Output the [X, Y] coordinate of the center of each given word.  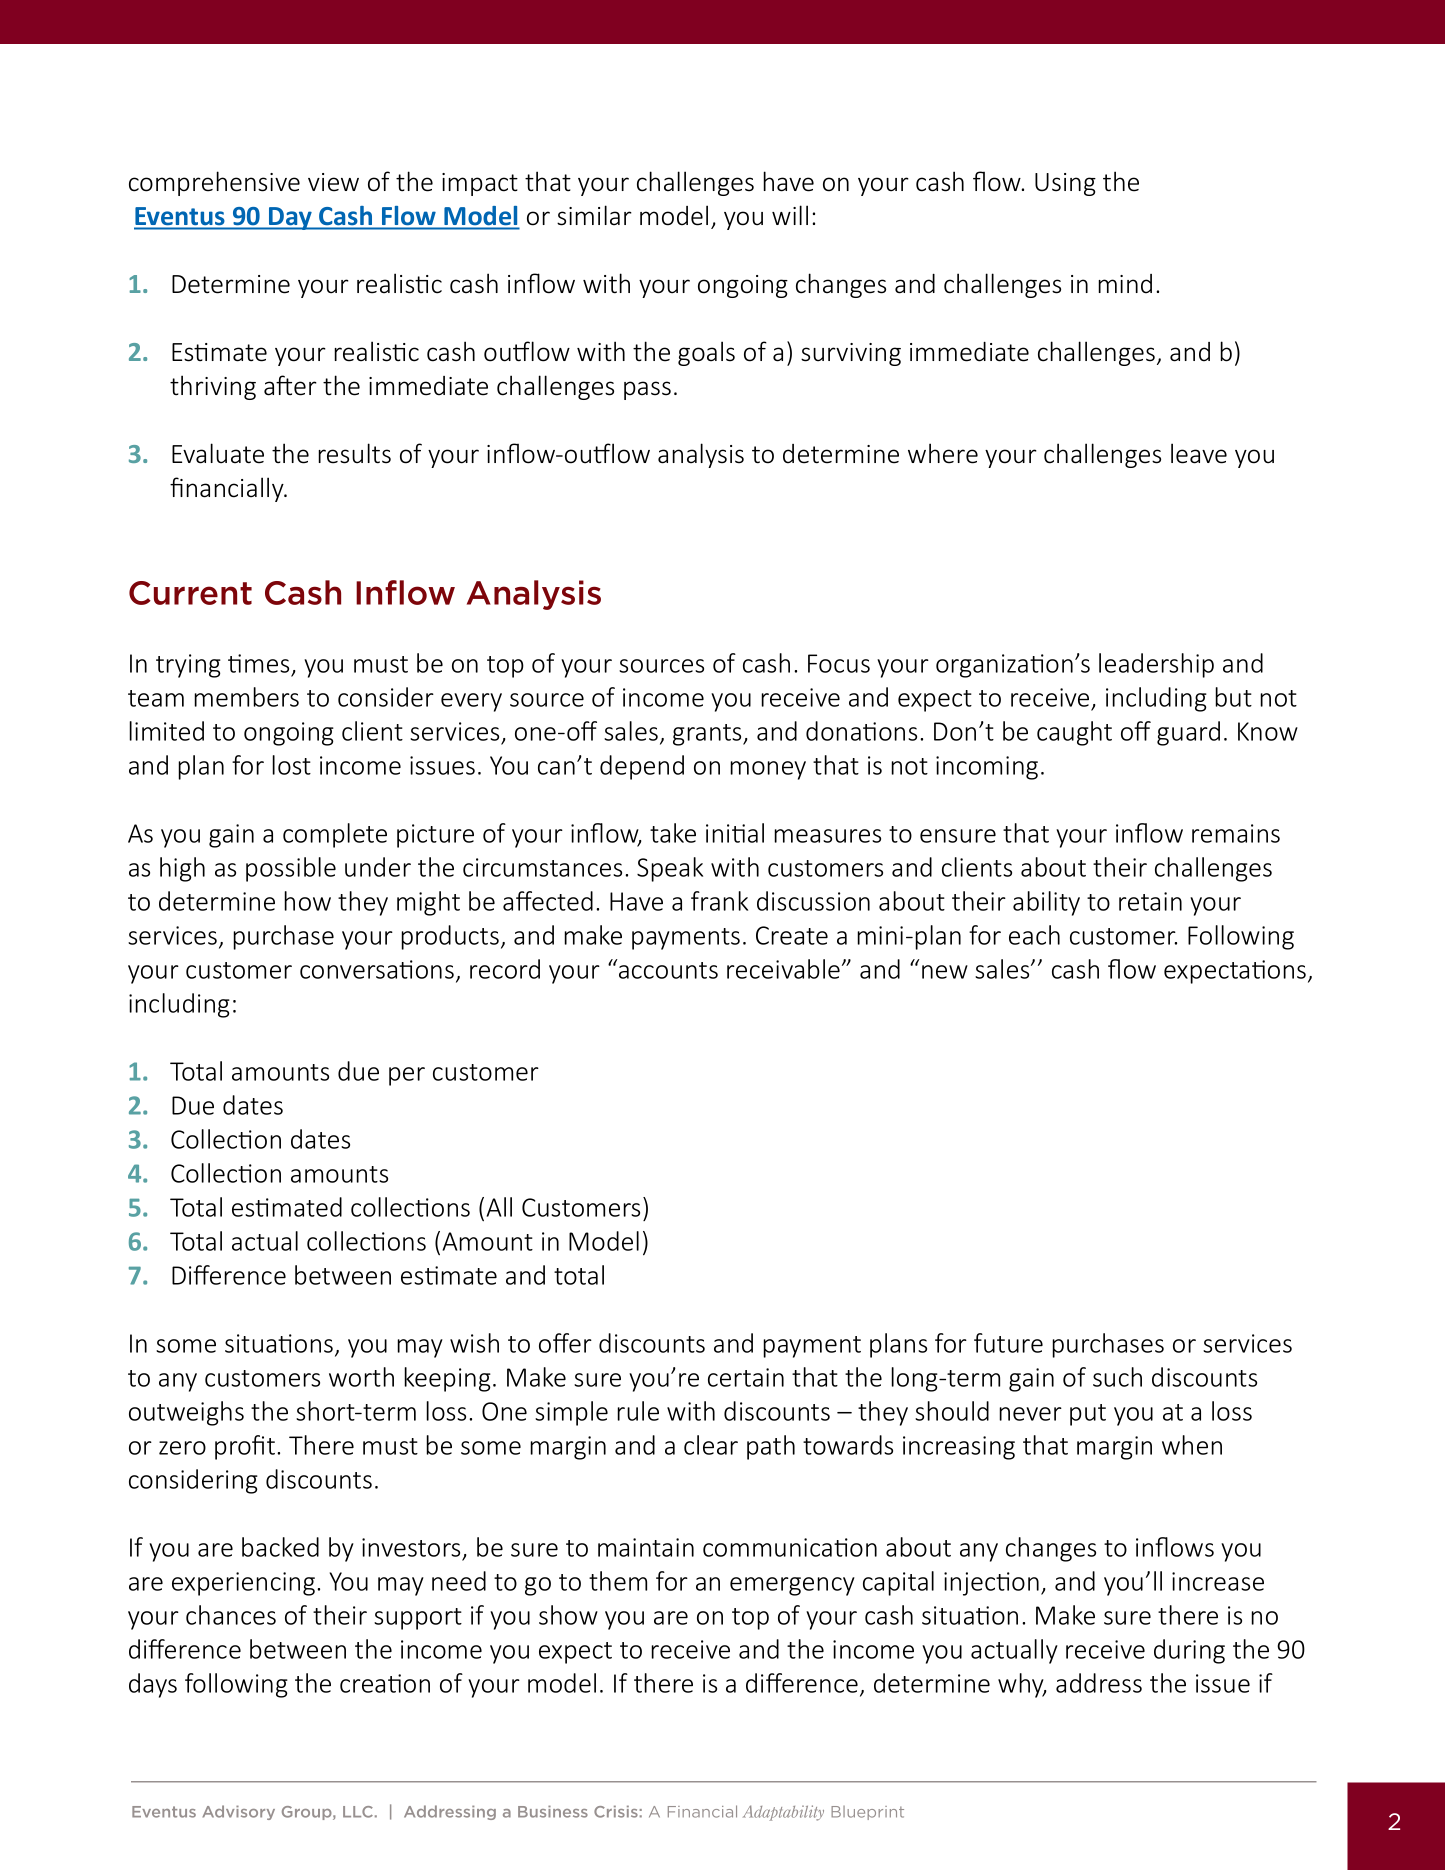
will [790, 215]
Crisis [616, 1811]
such [1117, 1377]
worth [361, 1377]
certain [746, 1377]
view [333, 182]
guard [1188, 733]
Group [308, 1813]
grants [708, 735]
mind [1125, 284]
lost [291, 765]
